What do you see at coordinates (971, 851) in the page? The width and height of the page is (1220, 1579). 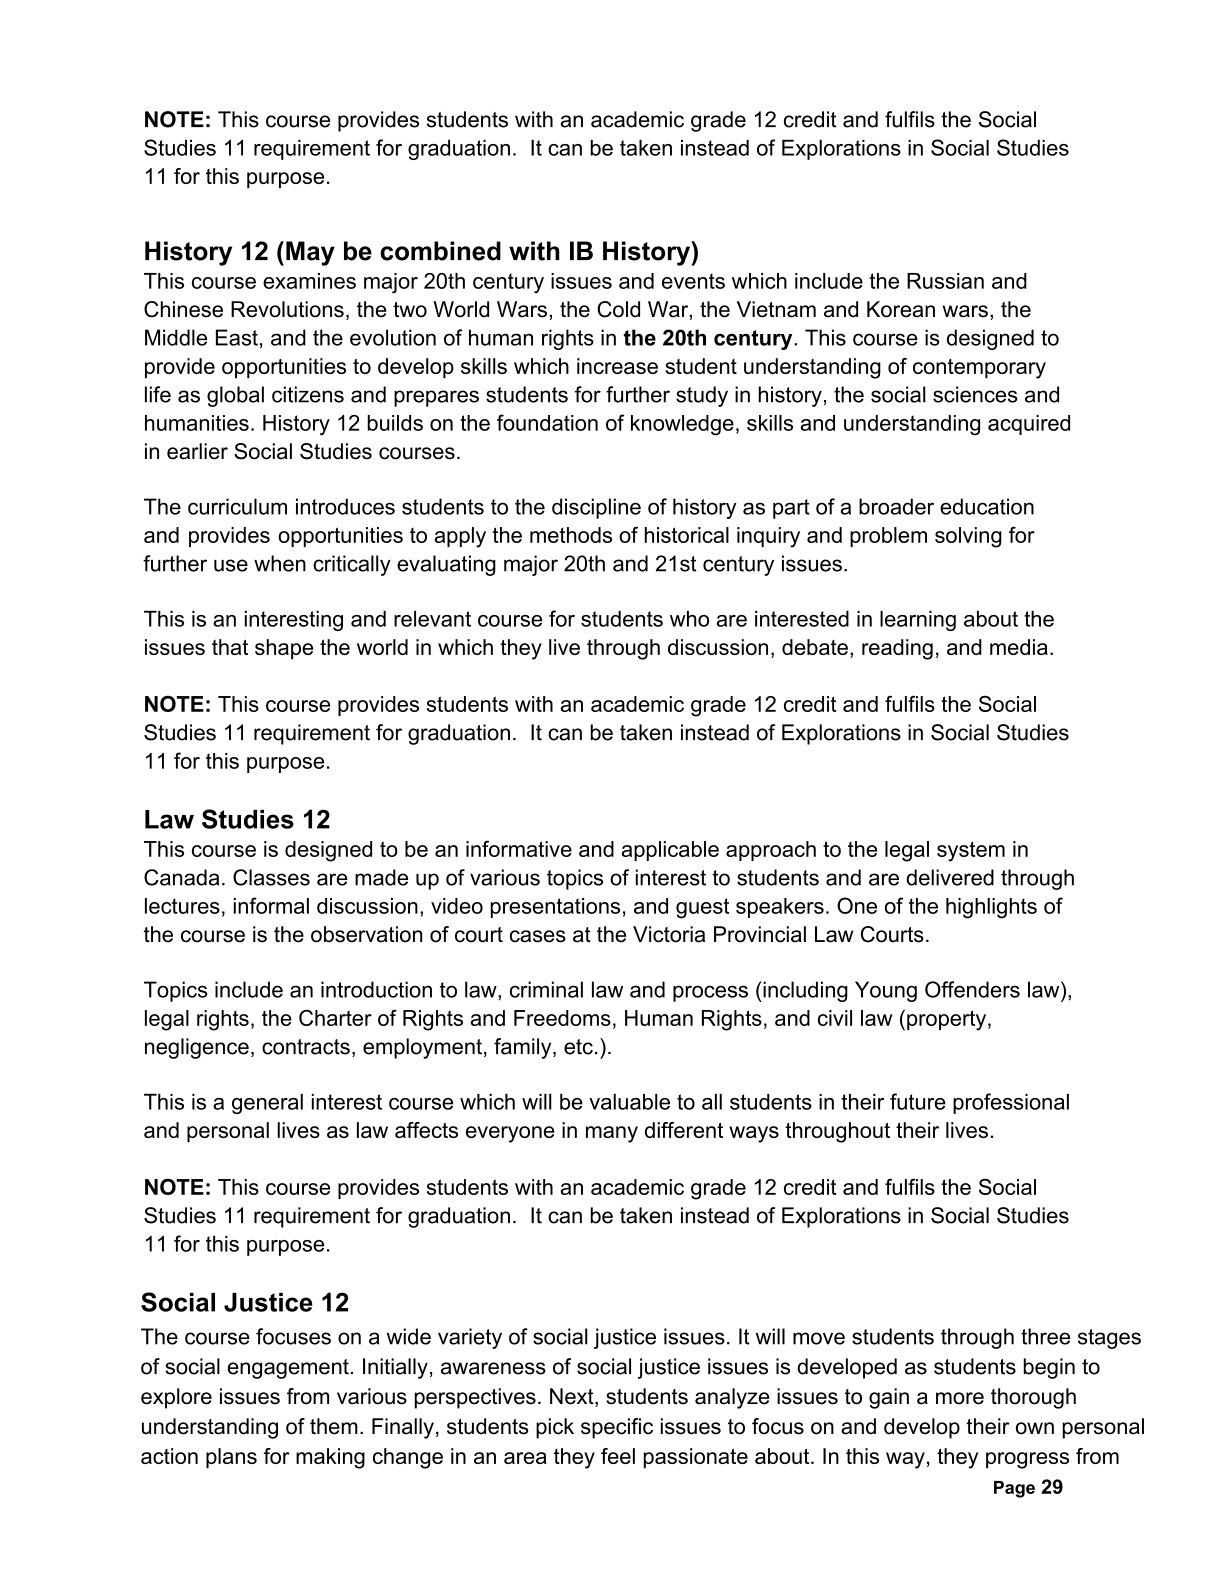 I see `system` at bounding box center [971, 851].
